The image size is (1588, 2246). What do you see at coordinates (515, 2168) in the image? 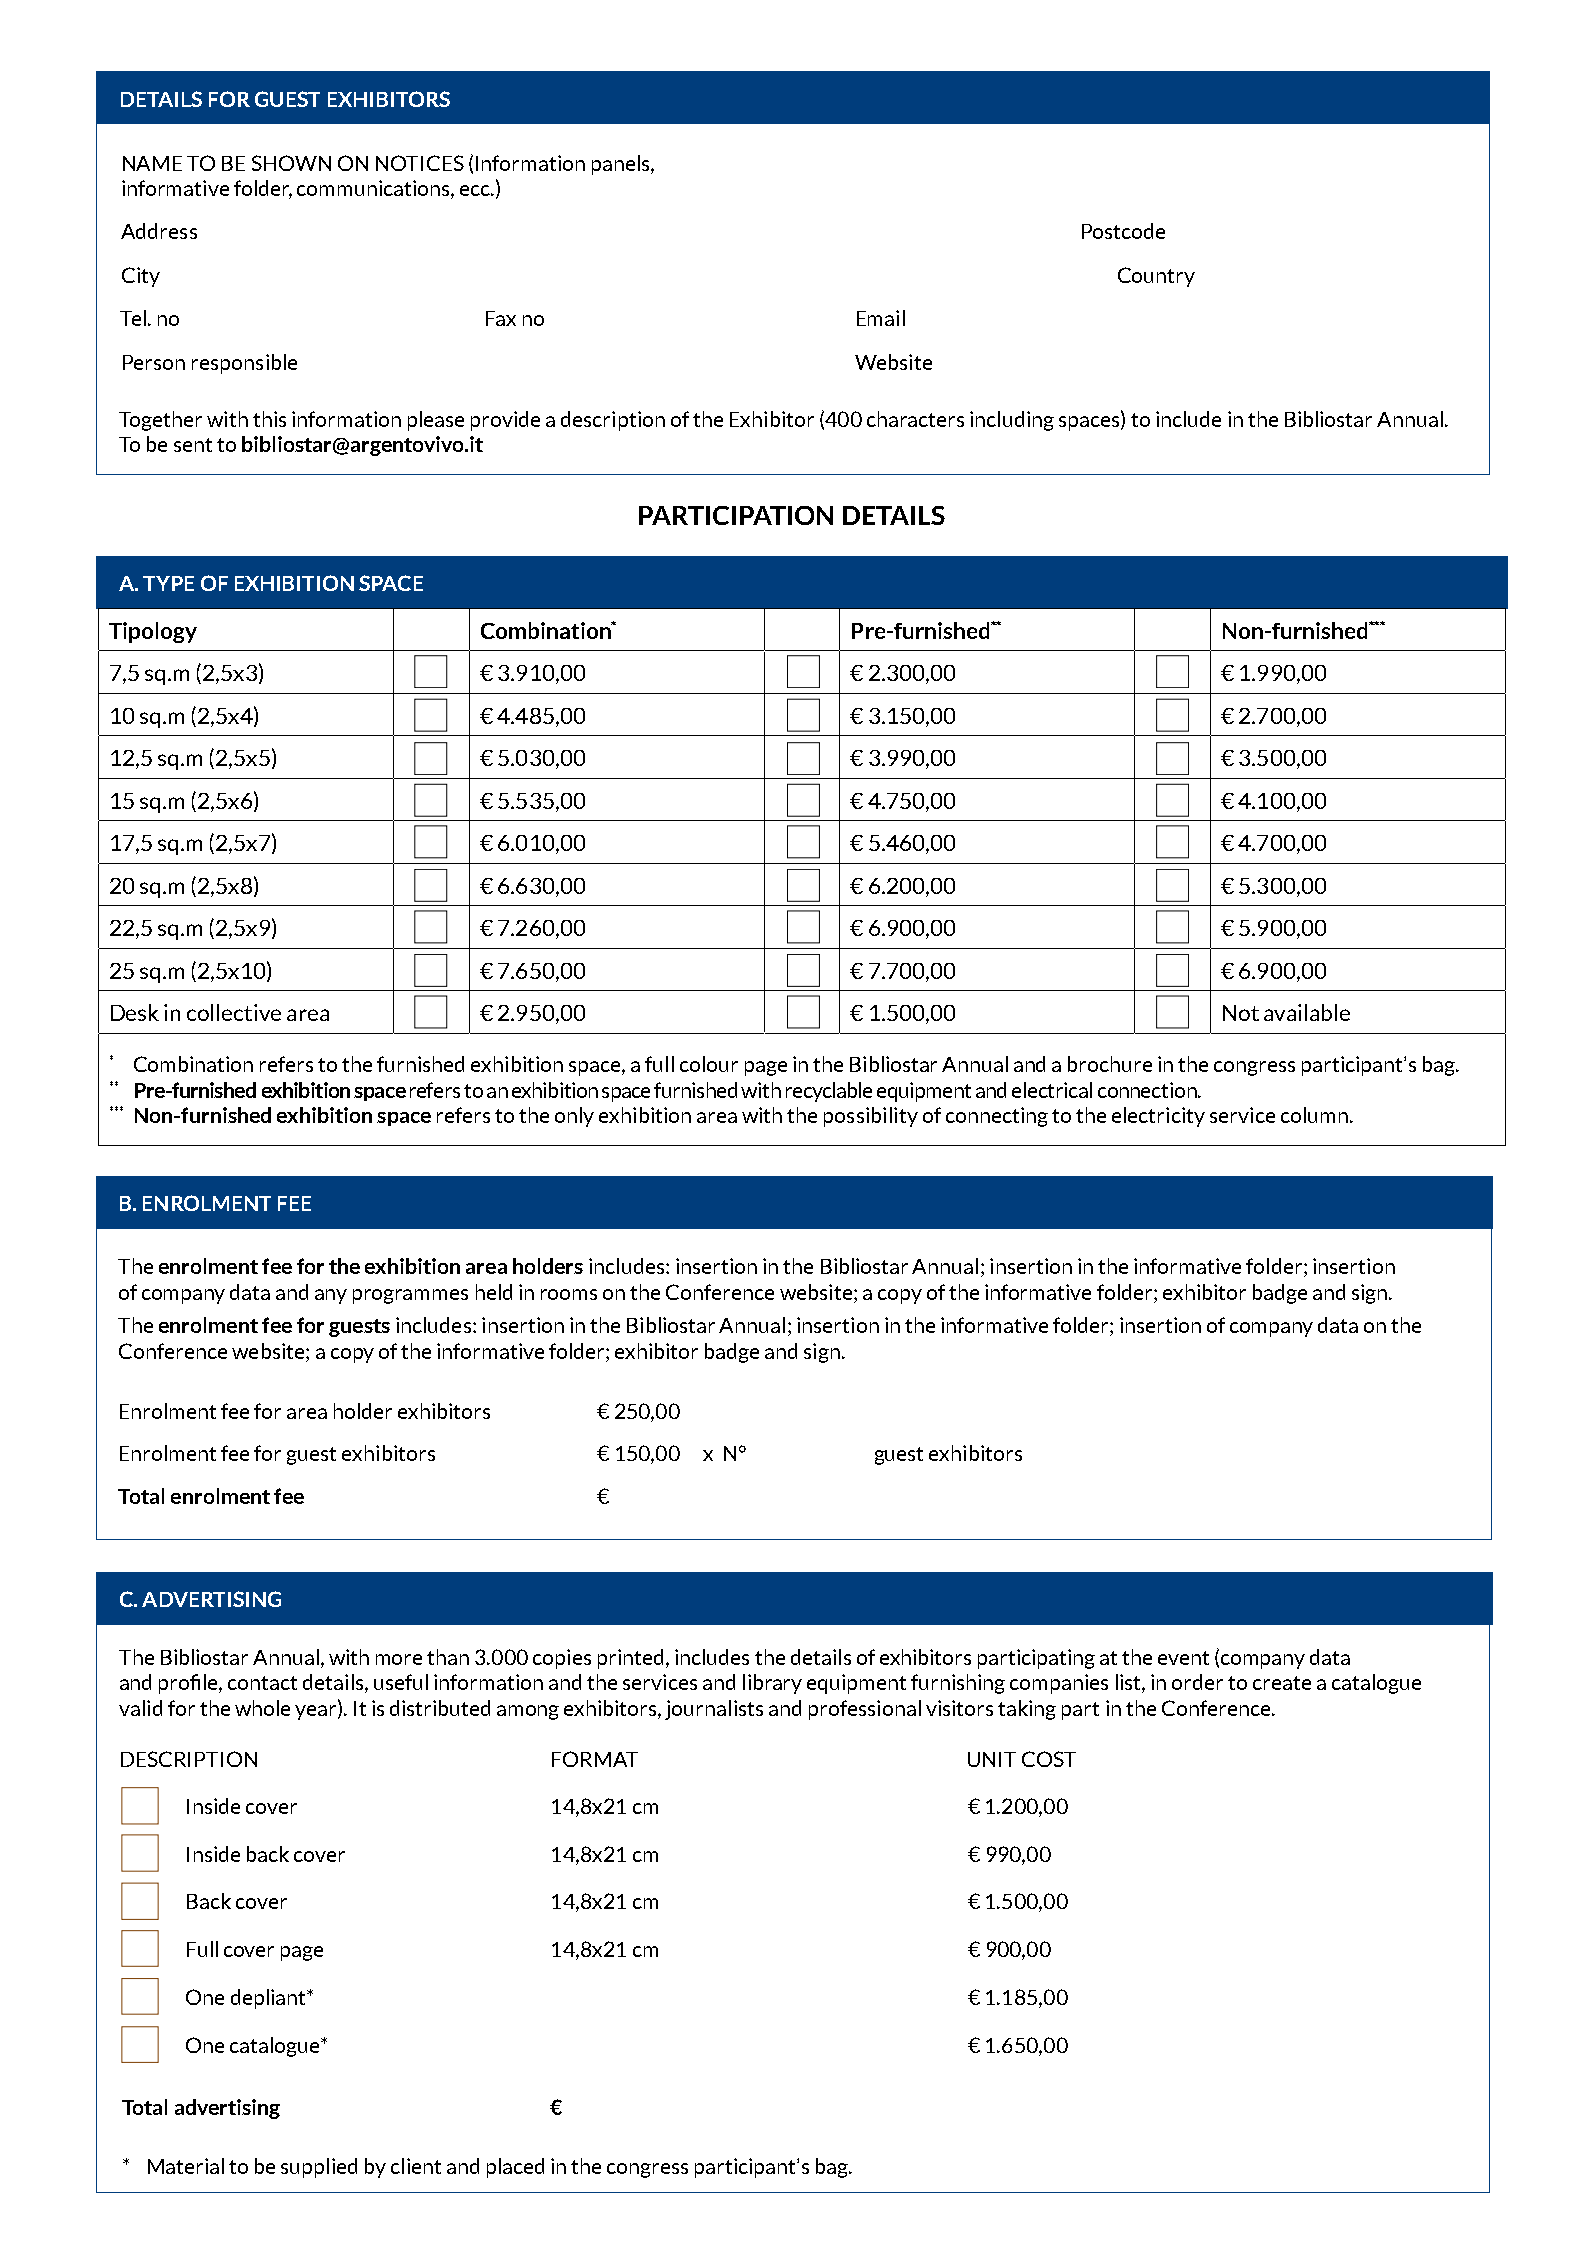
I see `placed` at bounding box center [515, 2168].
